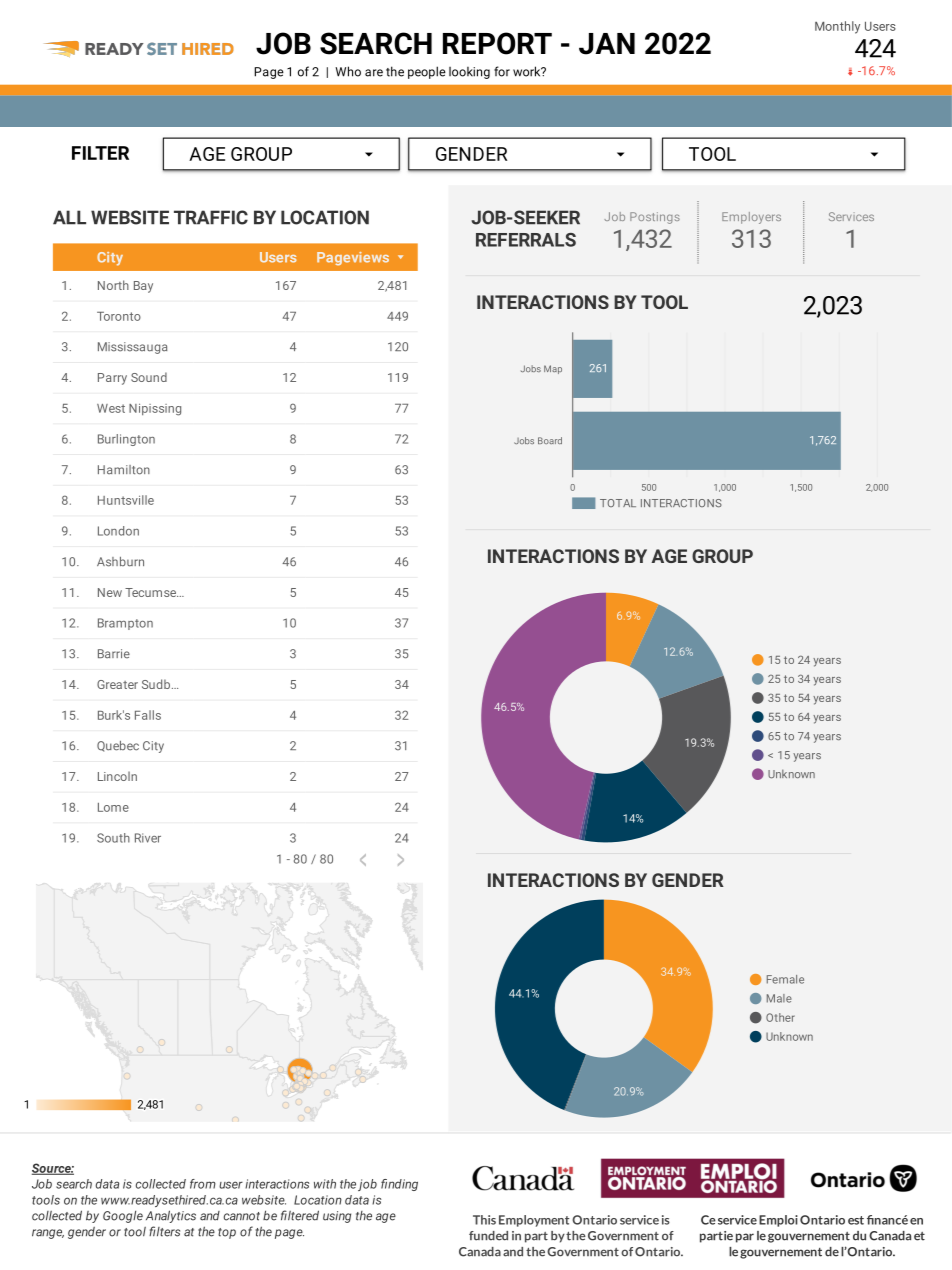  What do you see at coordinates (148, 838) in the screenshot?
I see `River` at bounding box center [148, 838].
